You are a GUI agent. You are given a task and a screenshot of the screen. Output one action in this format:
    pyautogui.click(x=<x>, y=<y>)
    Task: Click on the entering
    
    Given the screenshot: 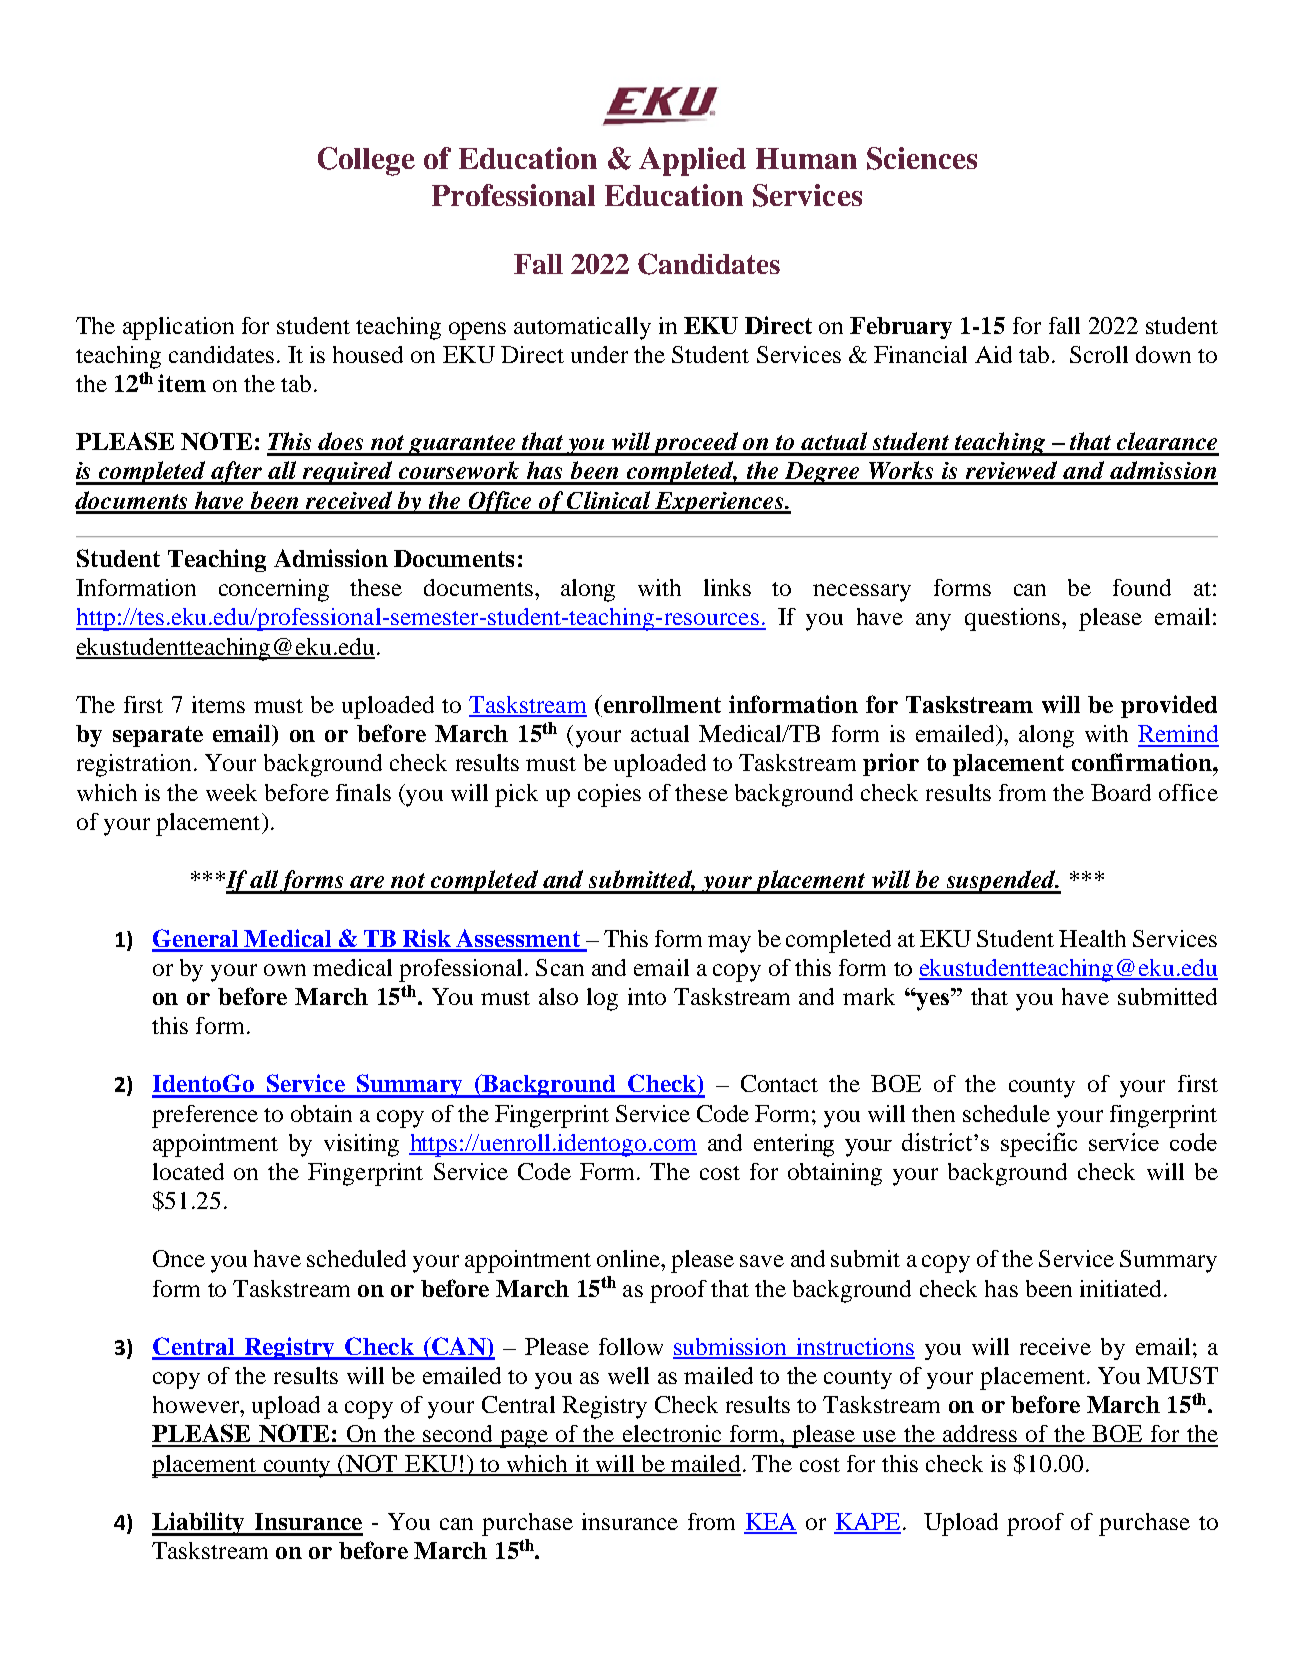 What is the action you would take?
    pyautogui.click(x=794, y=1145)
